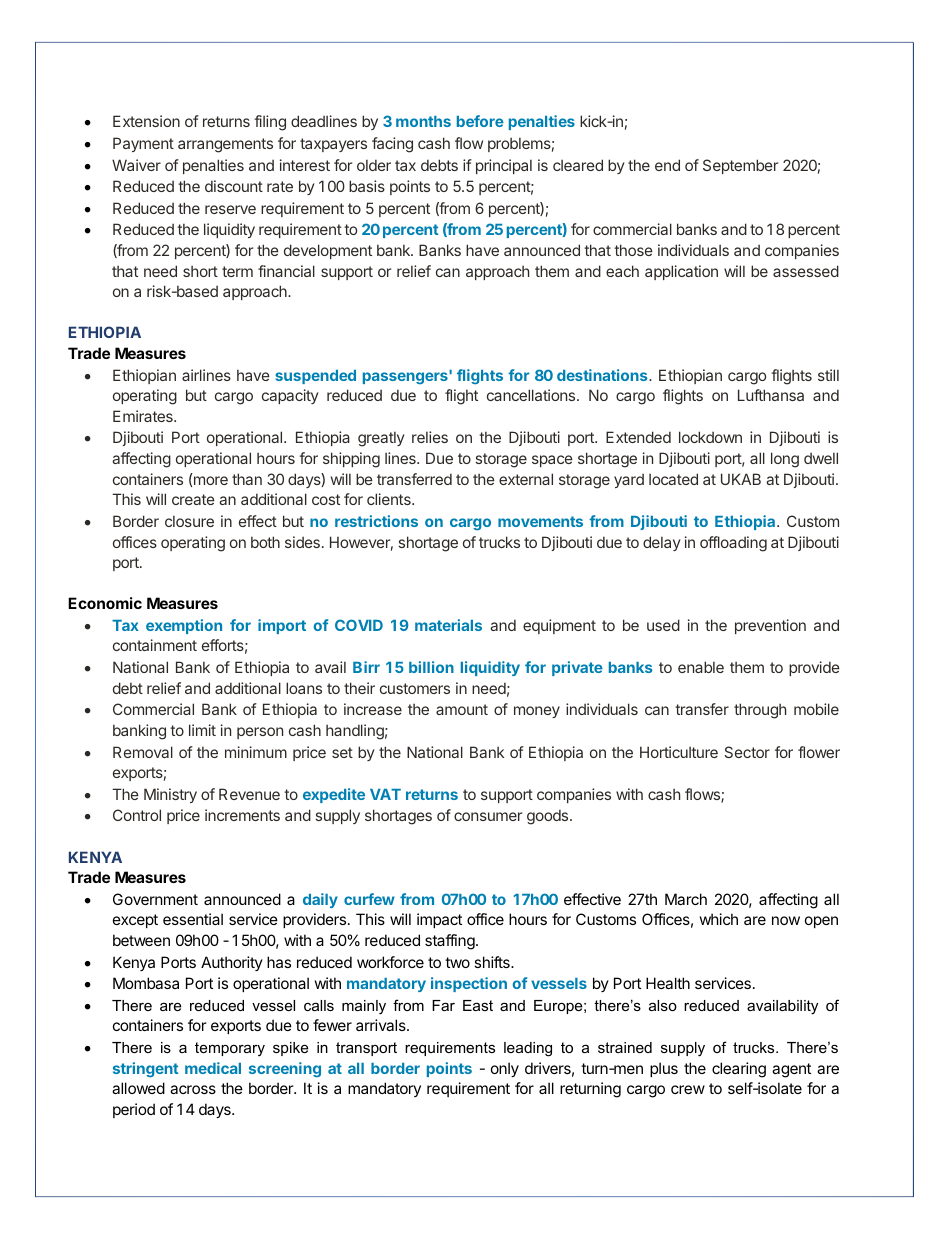 Image resolution: width=952 pixels, height=1233 pixels. Describe the element at coordinates (225, 145) in the screenshot. I see `arrangements` at that location.
